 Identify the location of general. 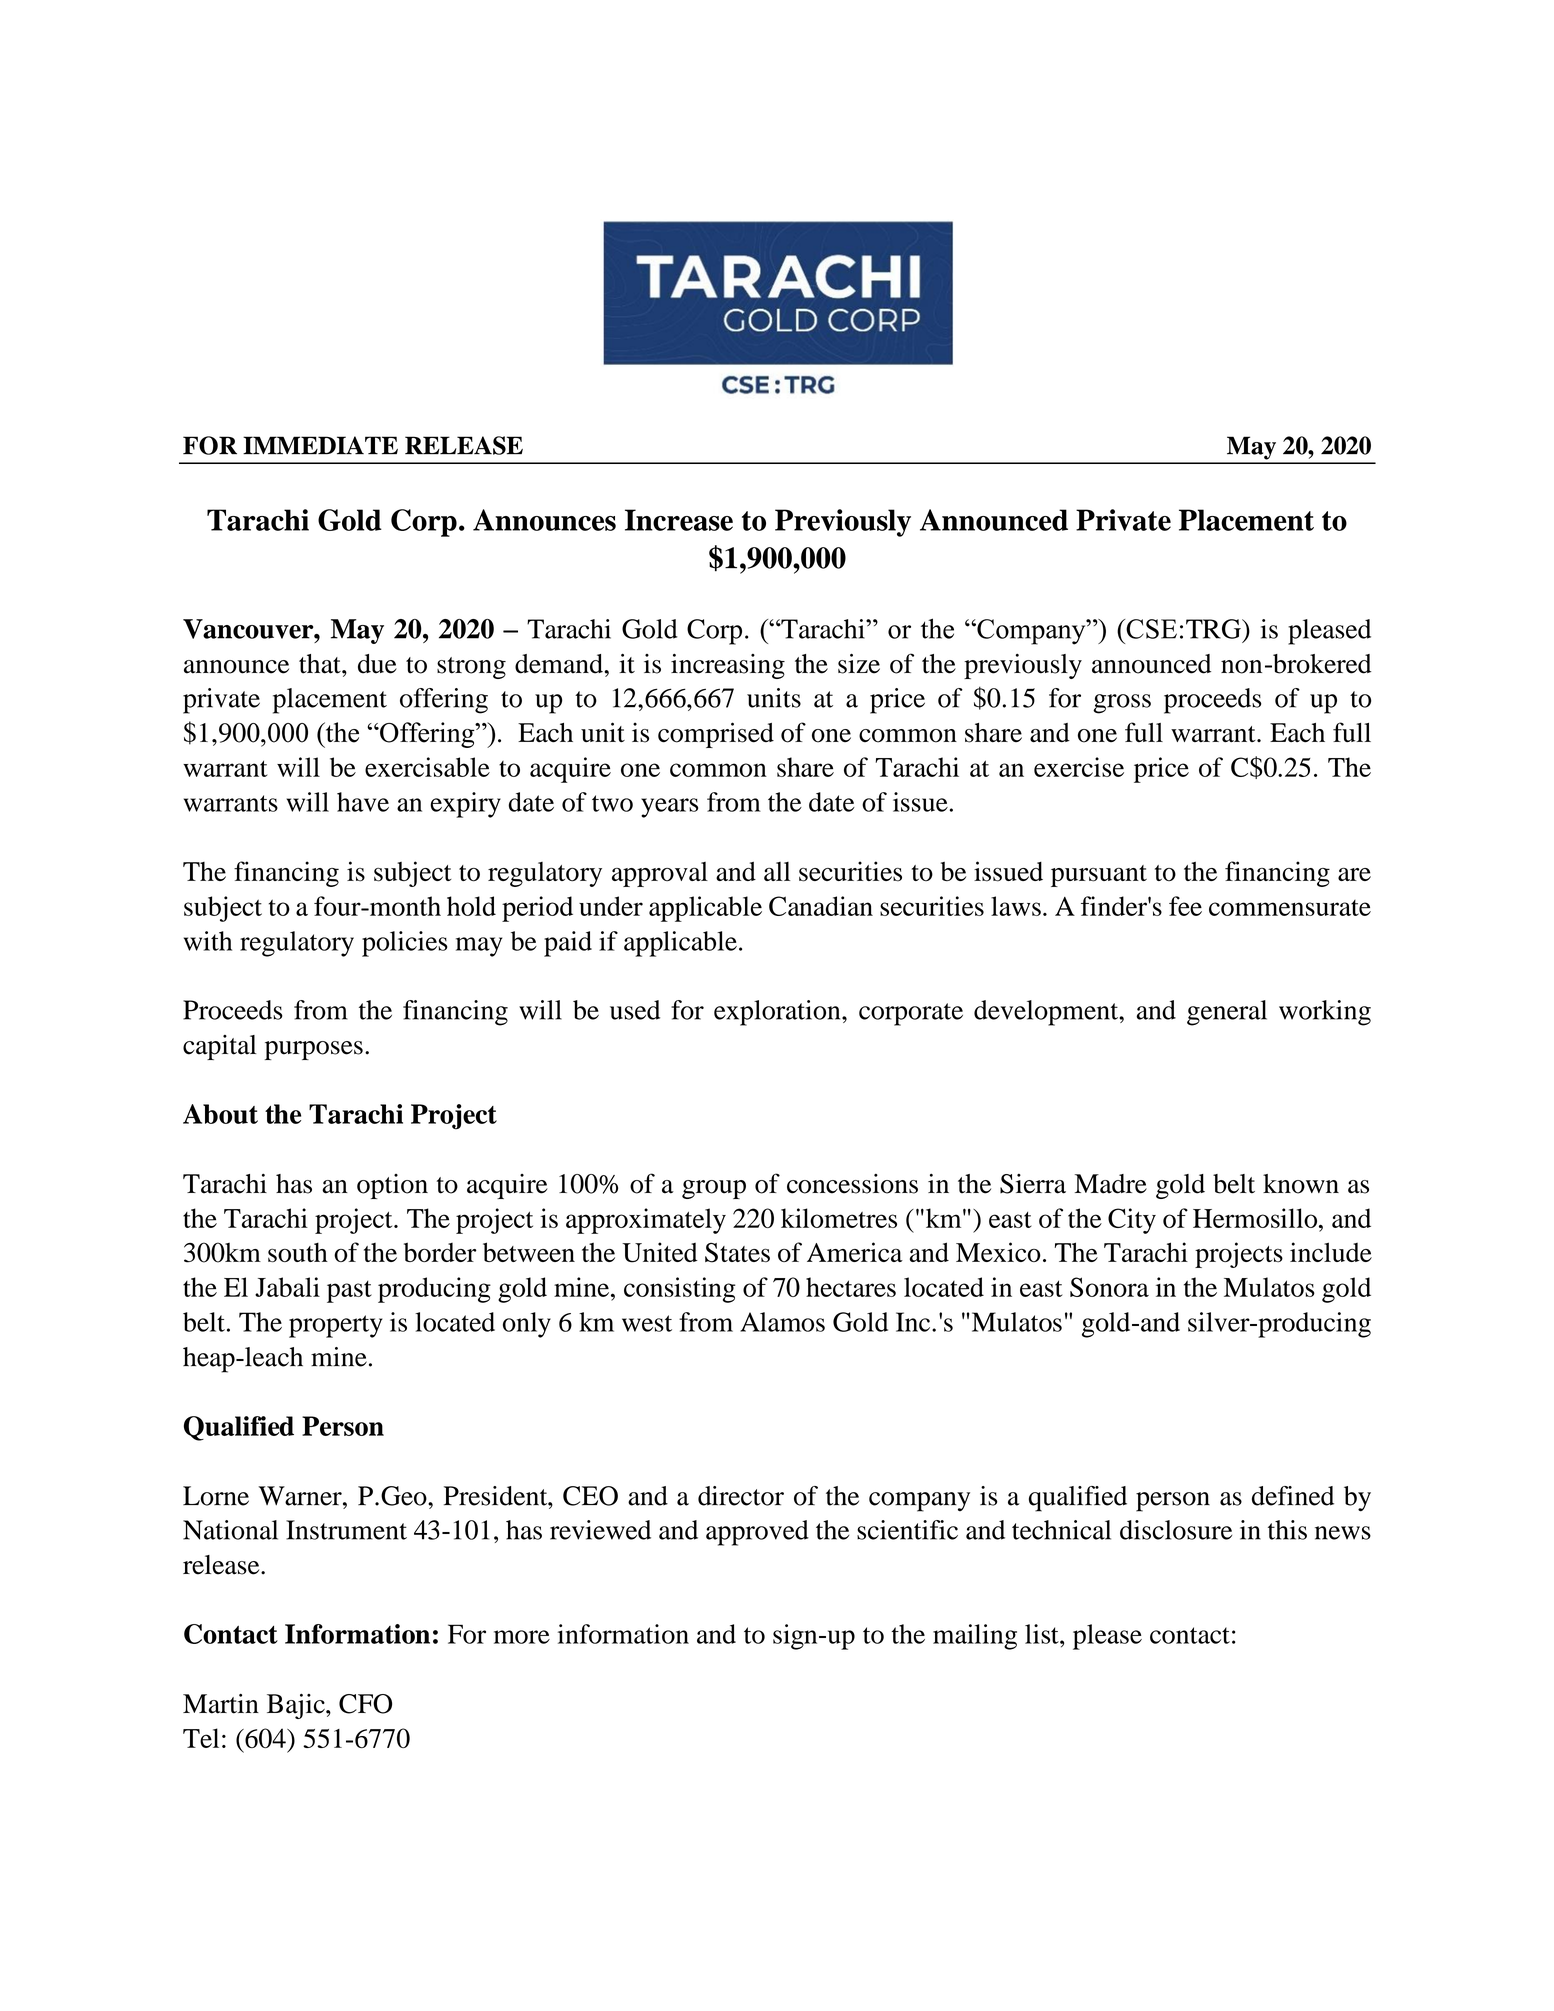
(1227, 1013).
